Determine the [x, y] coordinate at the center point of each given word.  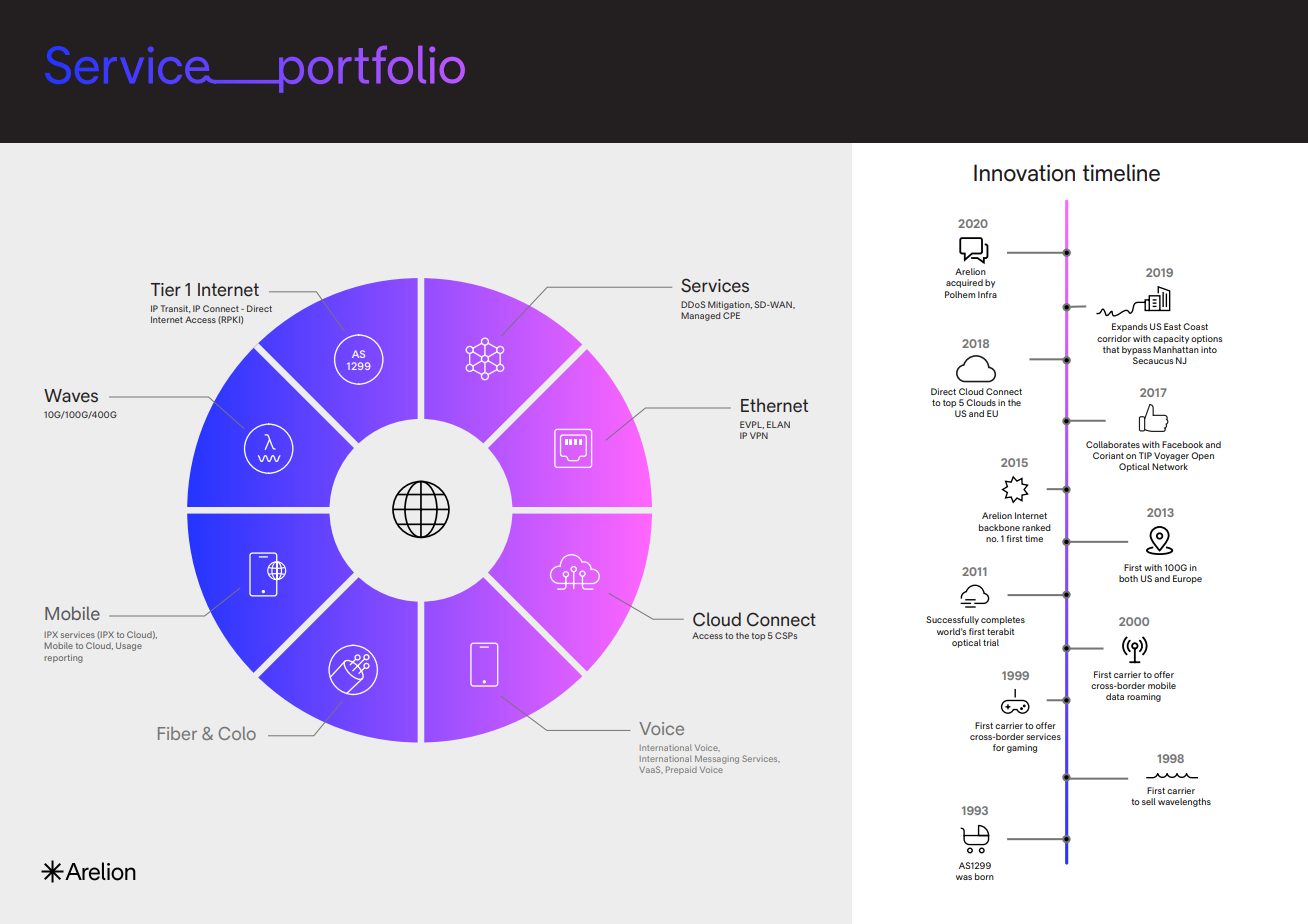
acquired [964, 283]
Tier [166, 290]
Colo [237, 733]
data [1115, 696]
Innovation [1024, 173]
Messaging [717, 759]
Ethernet [774, 405]
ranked [1036, 527]
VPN [759, 435]
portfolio [371, 69]
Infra [987, 294]
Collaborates [1113, 444]
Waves [71, 396]
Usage [129, 646]
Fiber [177, 733]
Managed [700, 316]
